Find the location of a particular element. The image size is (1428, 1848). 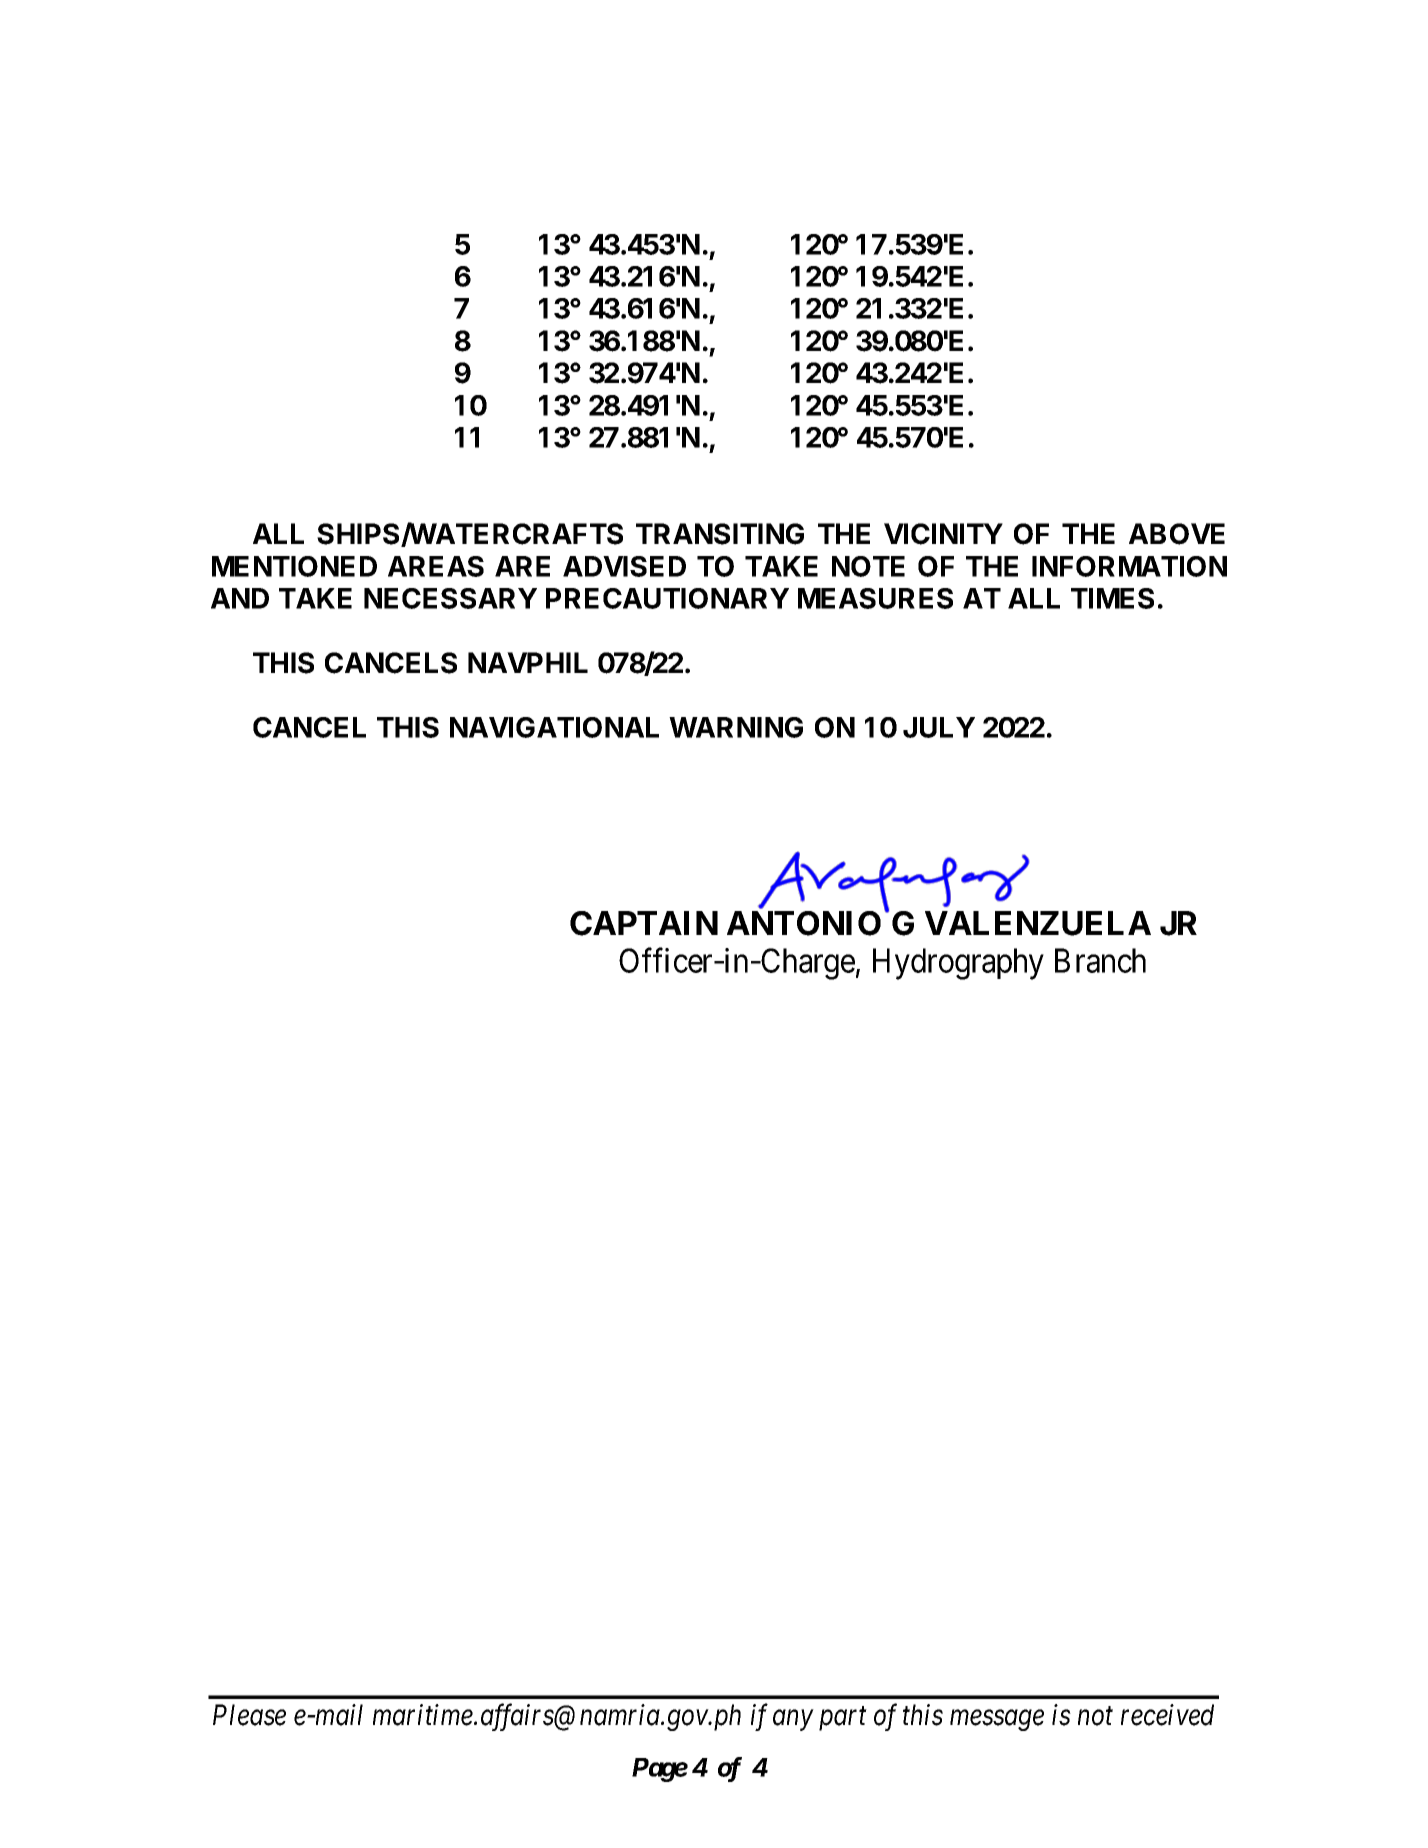

WARNING is located at coordinates (736, 727).
